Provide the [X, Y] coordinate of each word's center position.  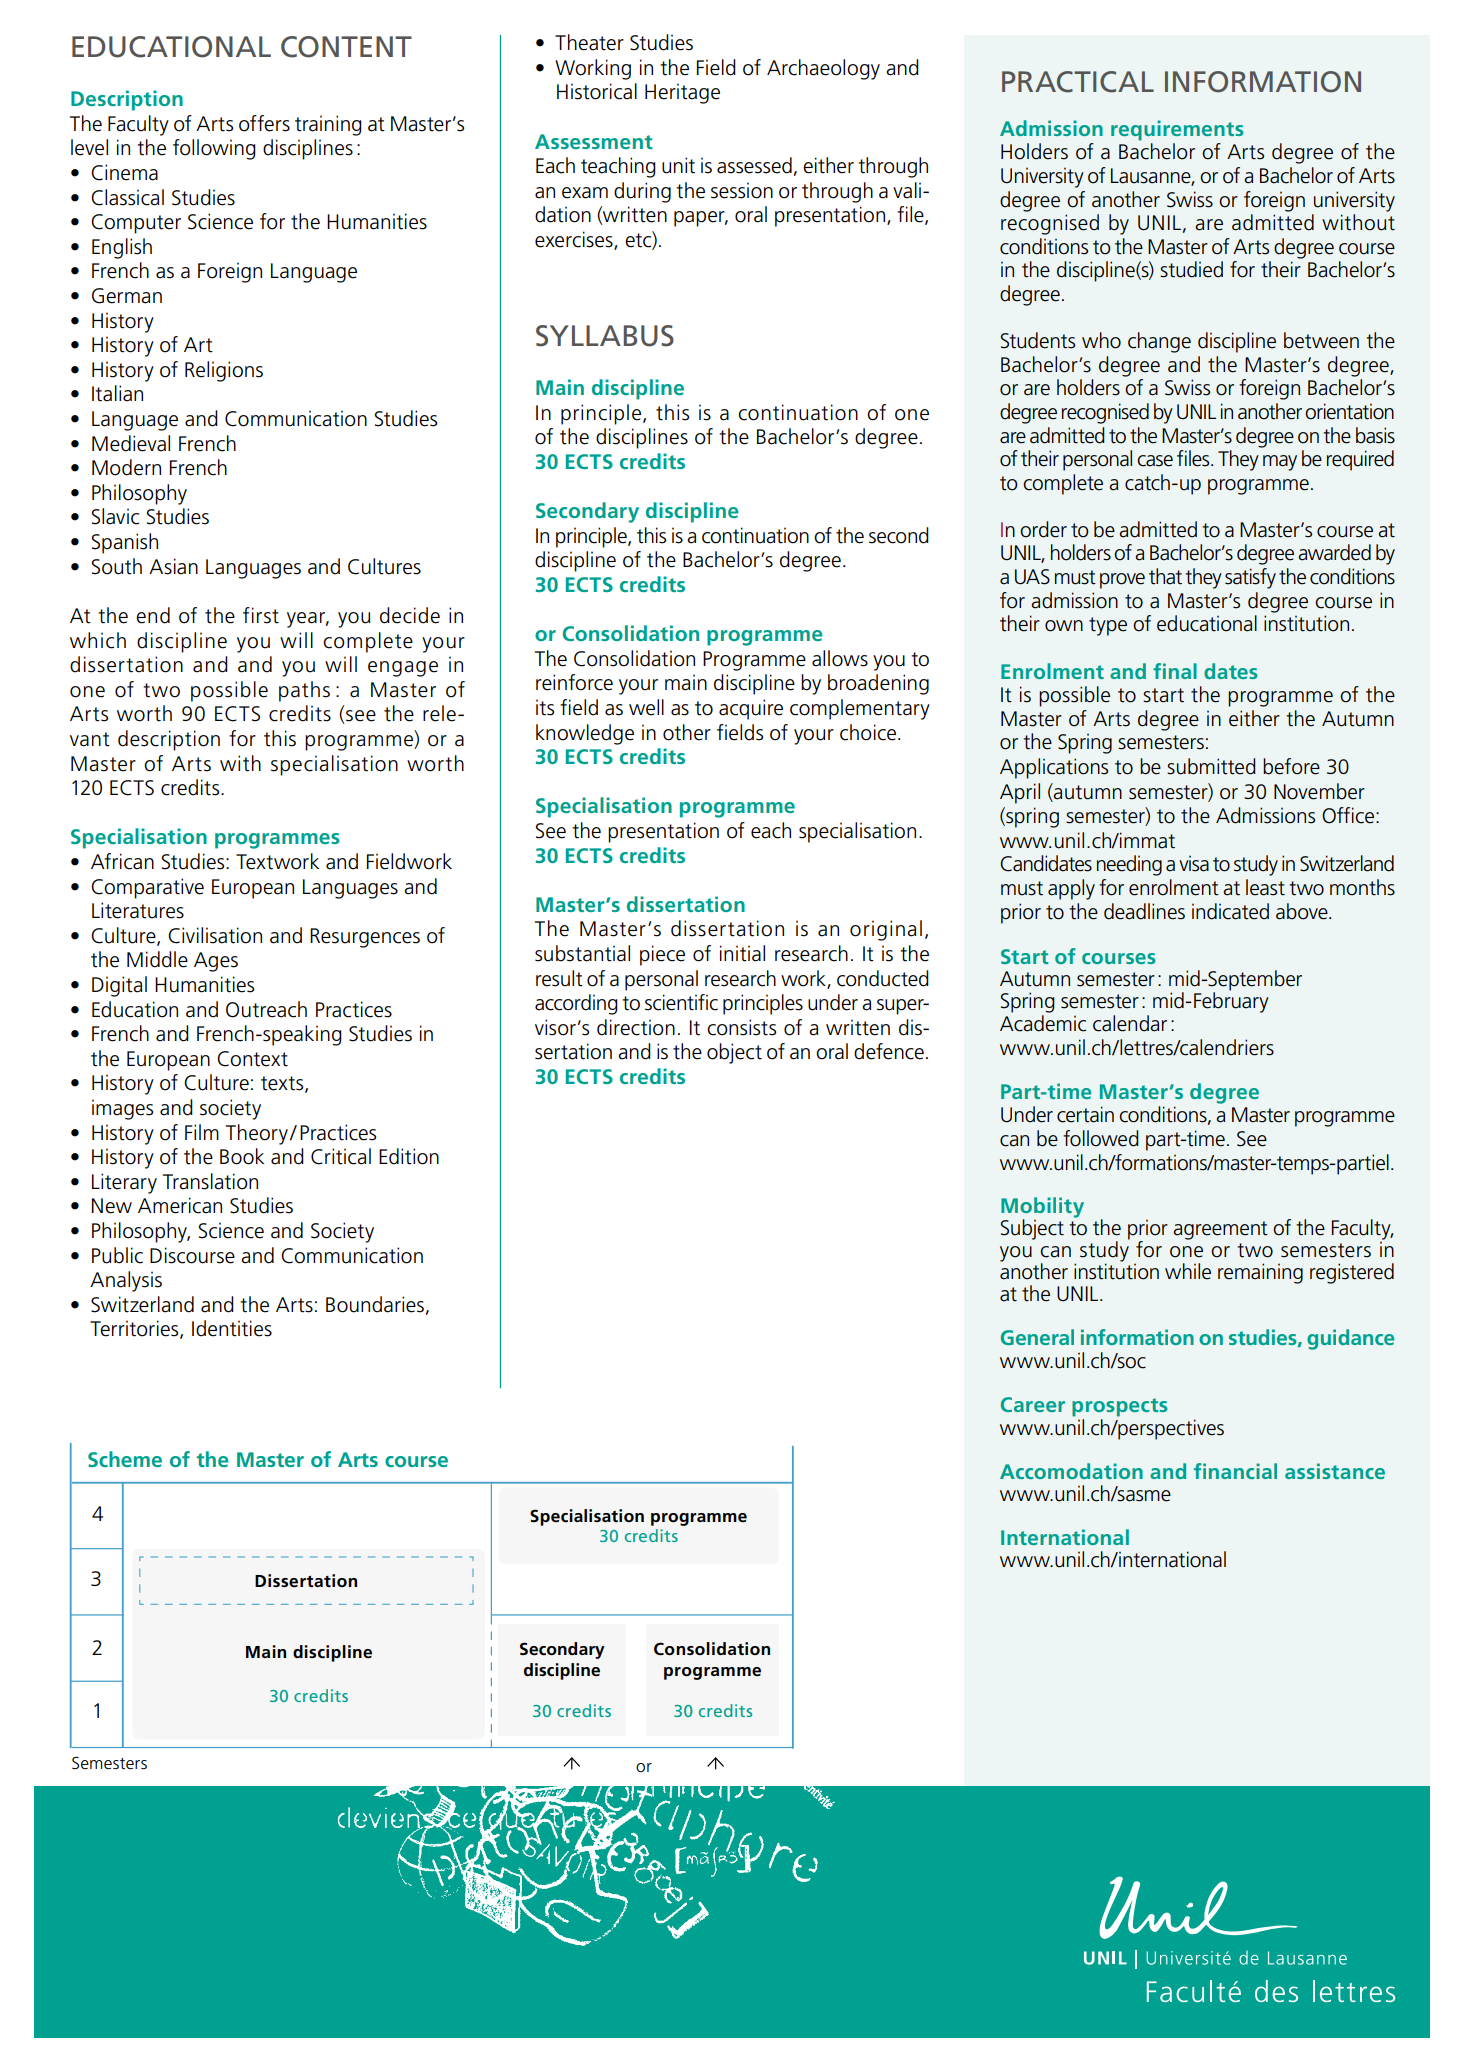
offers [264, 123]
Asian [173, 566]
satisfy [1250, 578]
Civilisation [215, 935]
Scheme [125, 1459]
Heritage [682, 93]
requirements [1177, 130]
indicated [1230, 911]
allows [840, 658]
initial [742, 953]
